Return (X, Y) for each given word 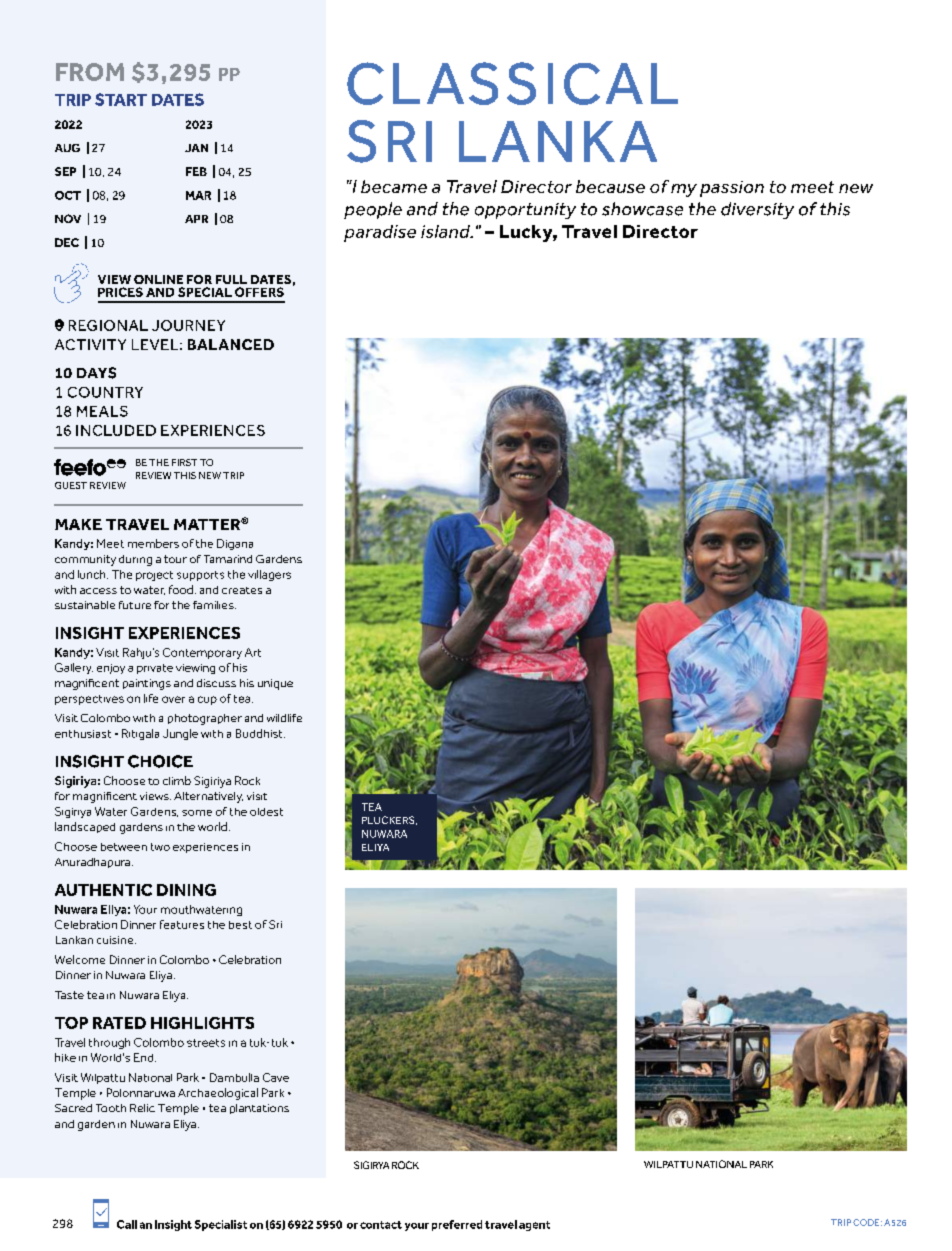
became (394, 186)
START (121, 99)
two (160, 847)
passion (732, 189)
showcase (642, 209)
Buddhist (260, 733)
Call (127, 1224)
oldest (266, 812)
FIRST (184, 462)
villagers (269, 575)
